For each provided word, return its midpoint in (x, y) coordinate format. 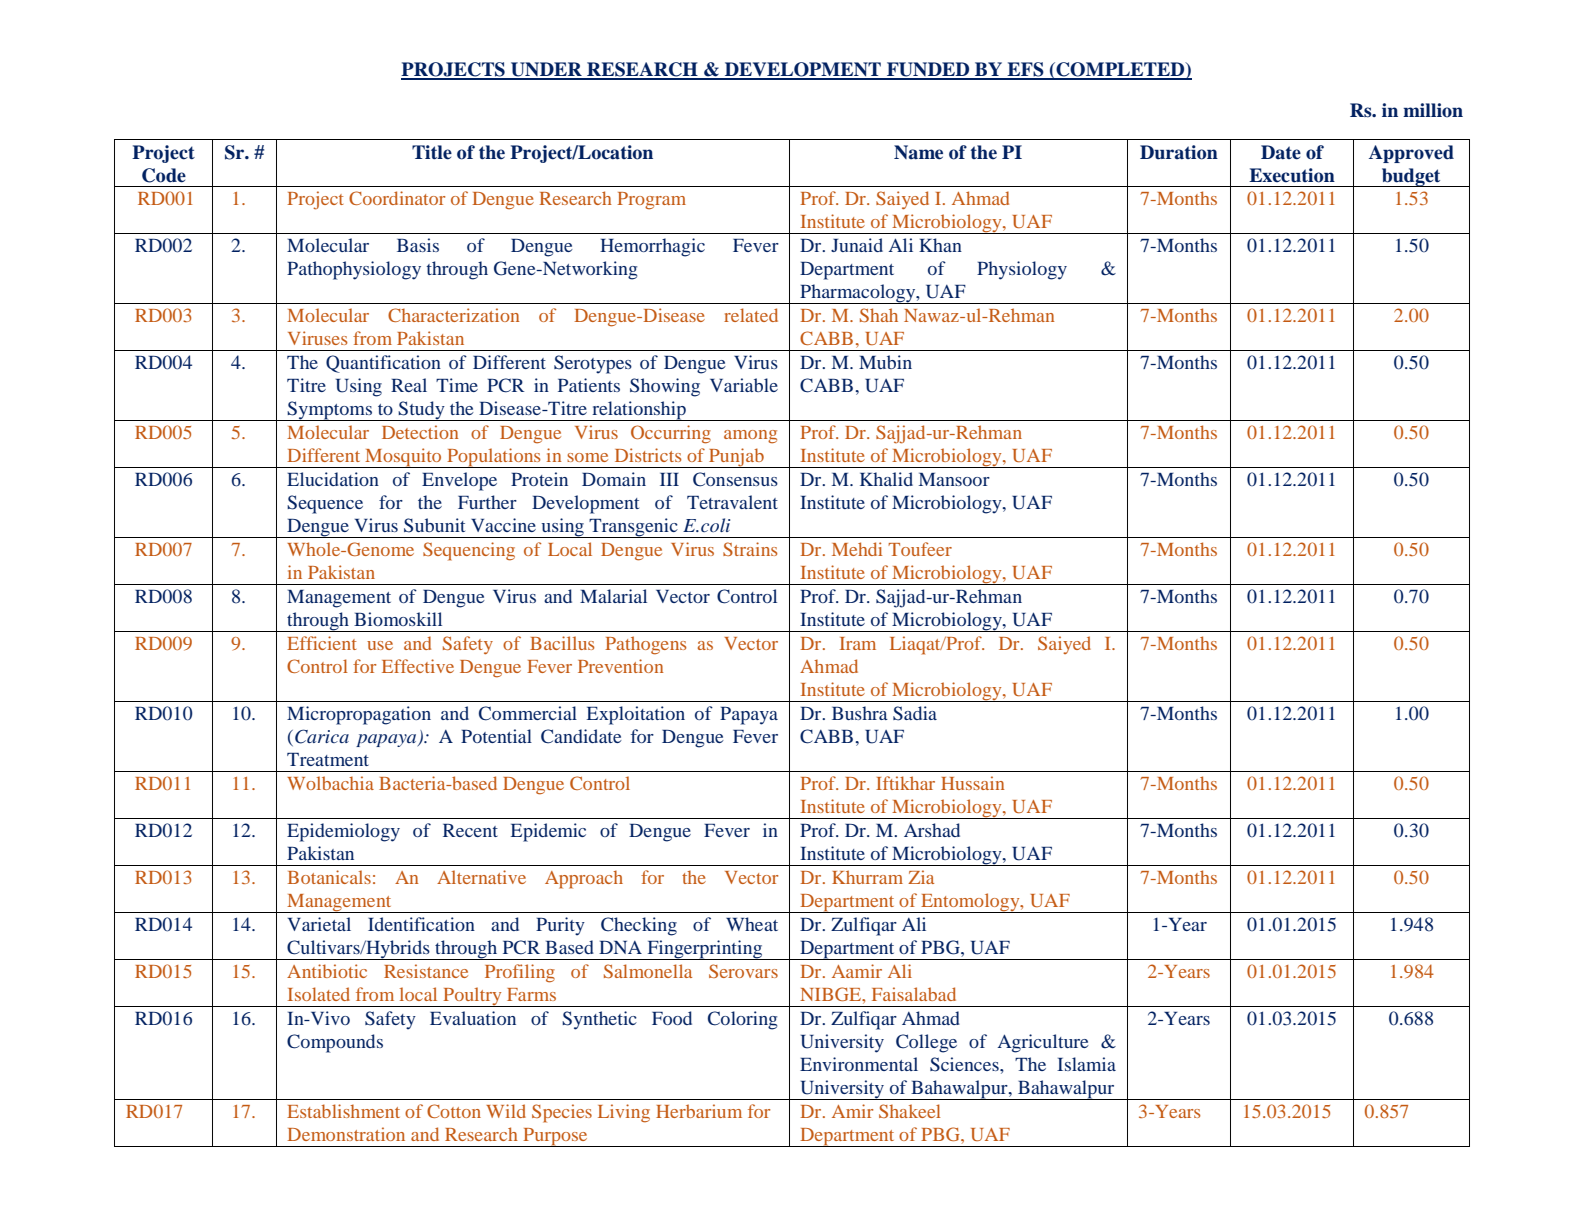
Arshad (932, 830)
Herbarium (699, 1111)
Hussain (972, 783)
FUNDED (928, 70)
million (1433, 110)
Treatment (328, 759)
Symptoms (330, 411)
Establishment (343, 1111)
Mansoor (954, 479)
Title (432, 152)
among (750, 437)
